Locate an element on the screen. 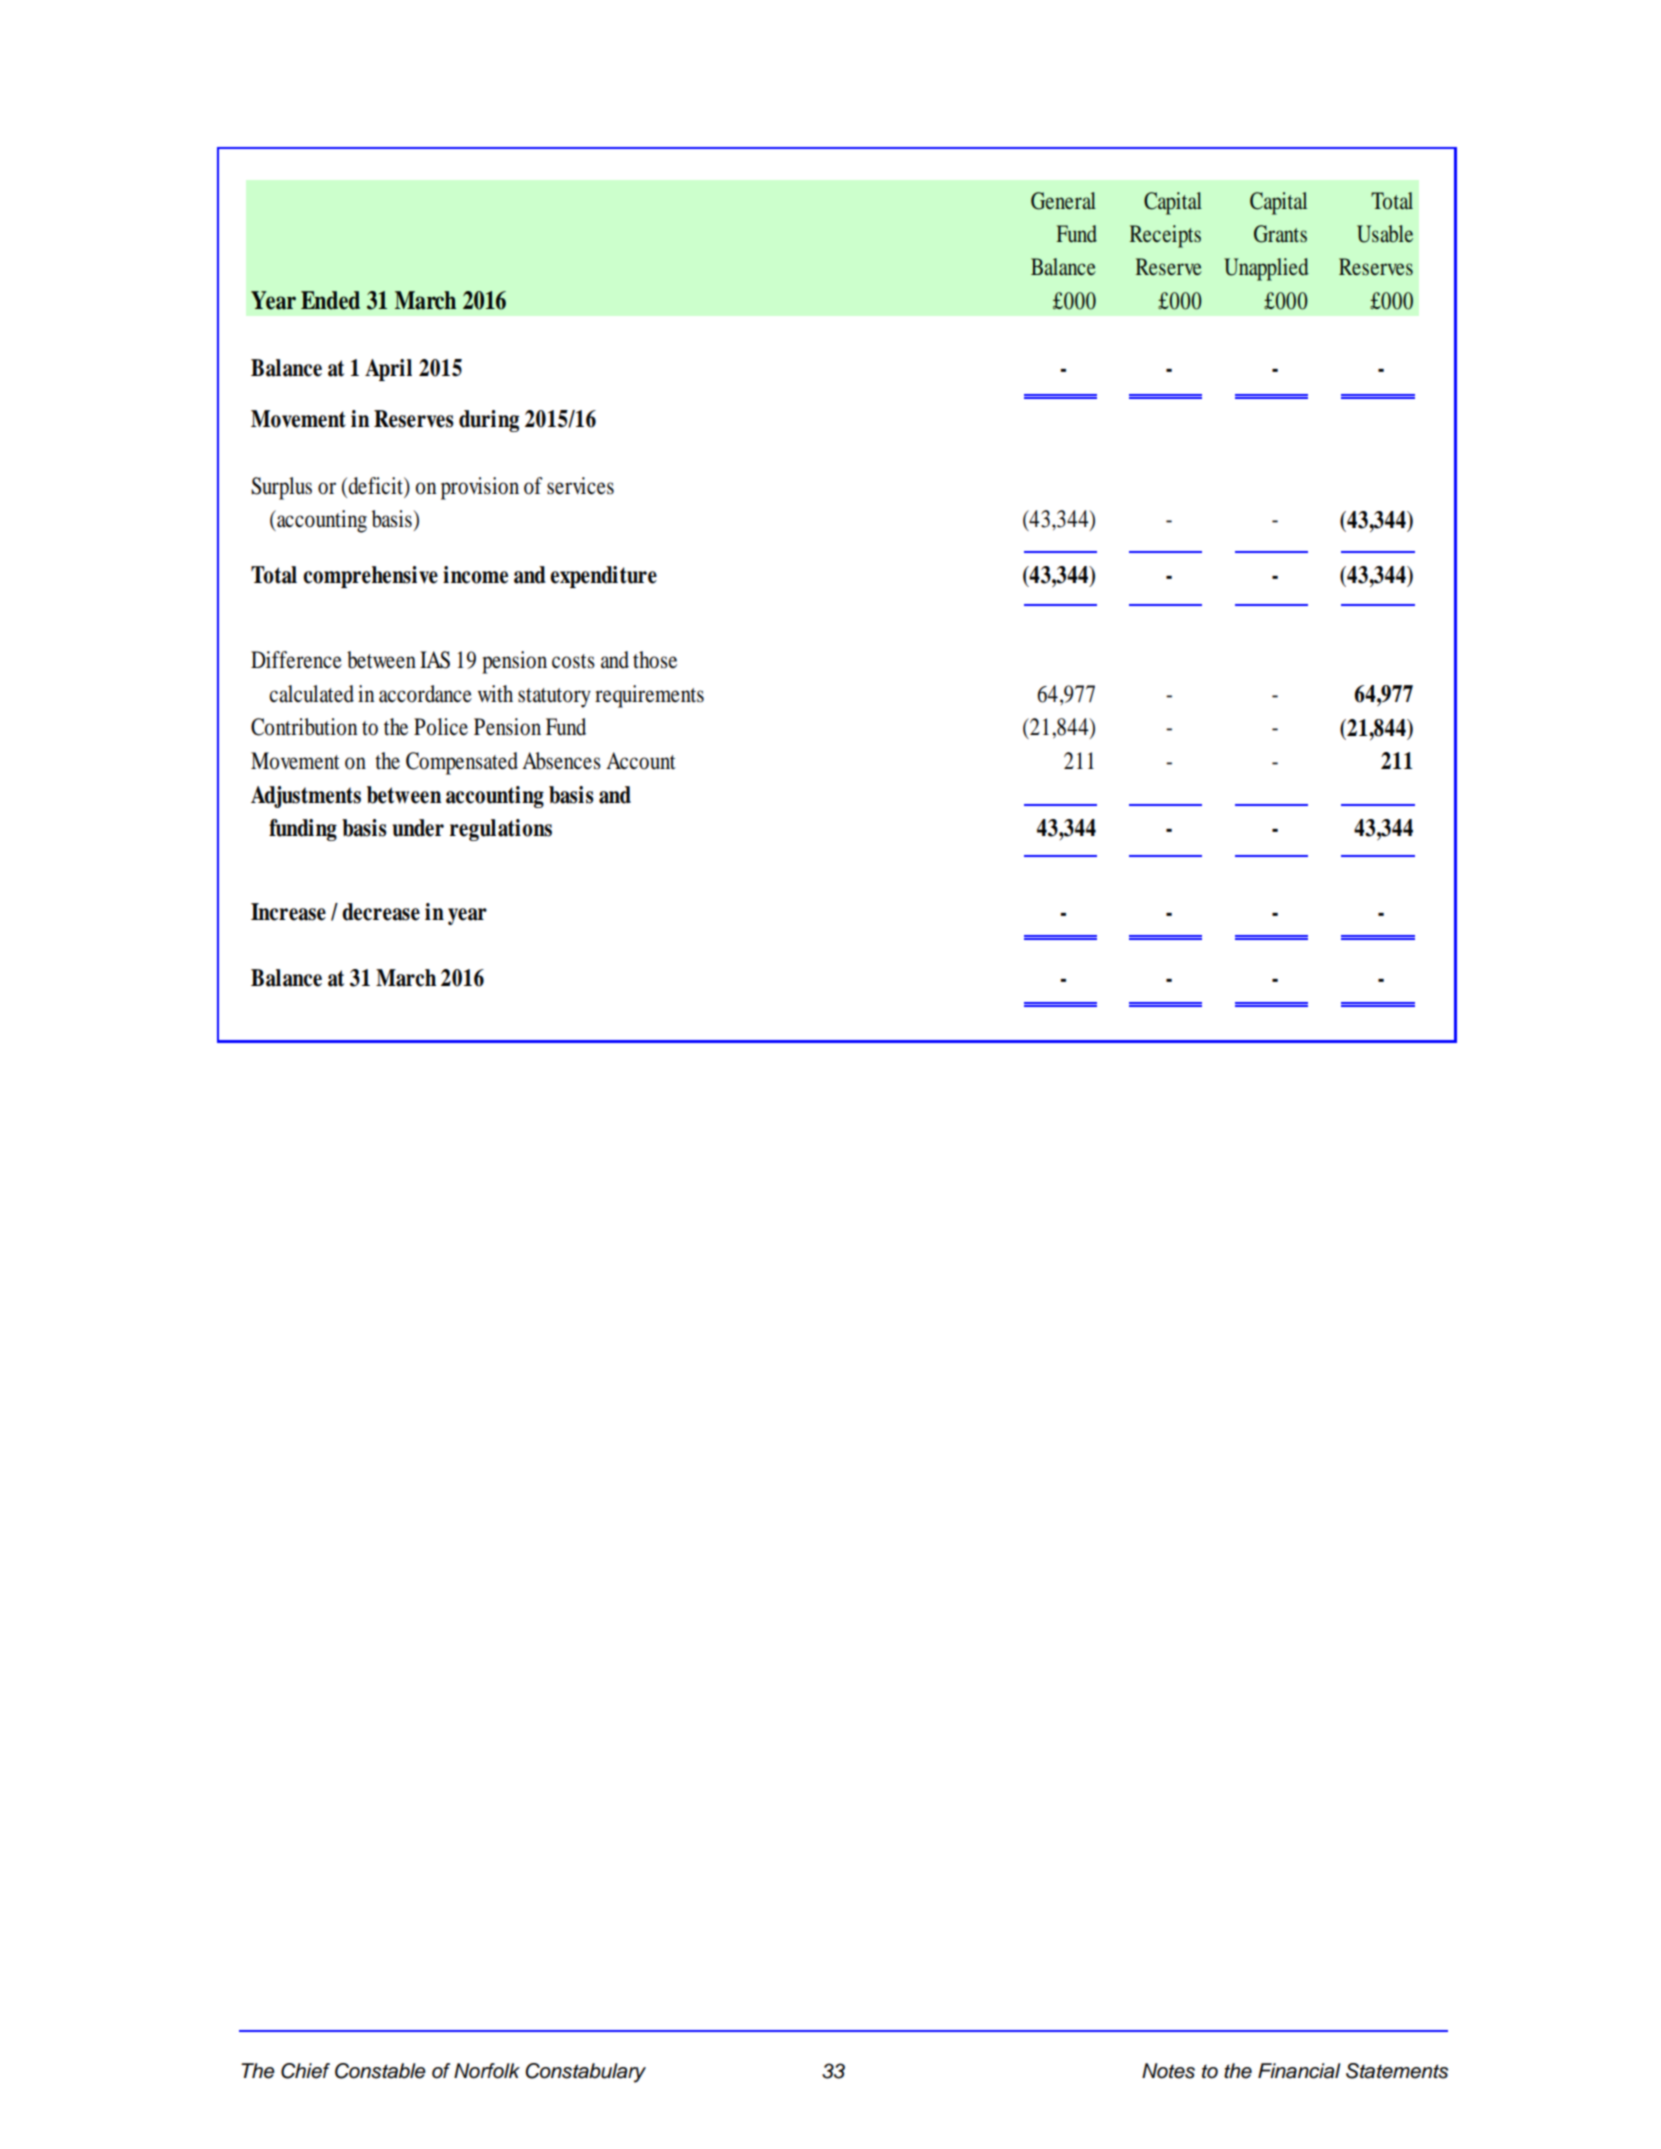  General is located at coordinates (1063, 201).
